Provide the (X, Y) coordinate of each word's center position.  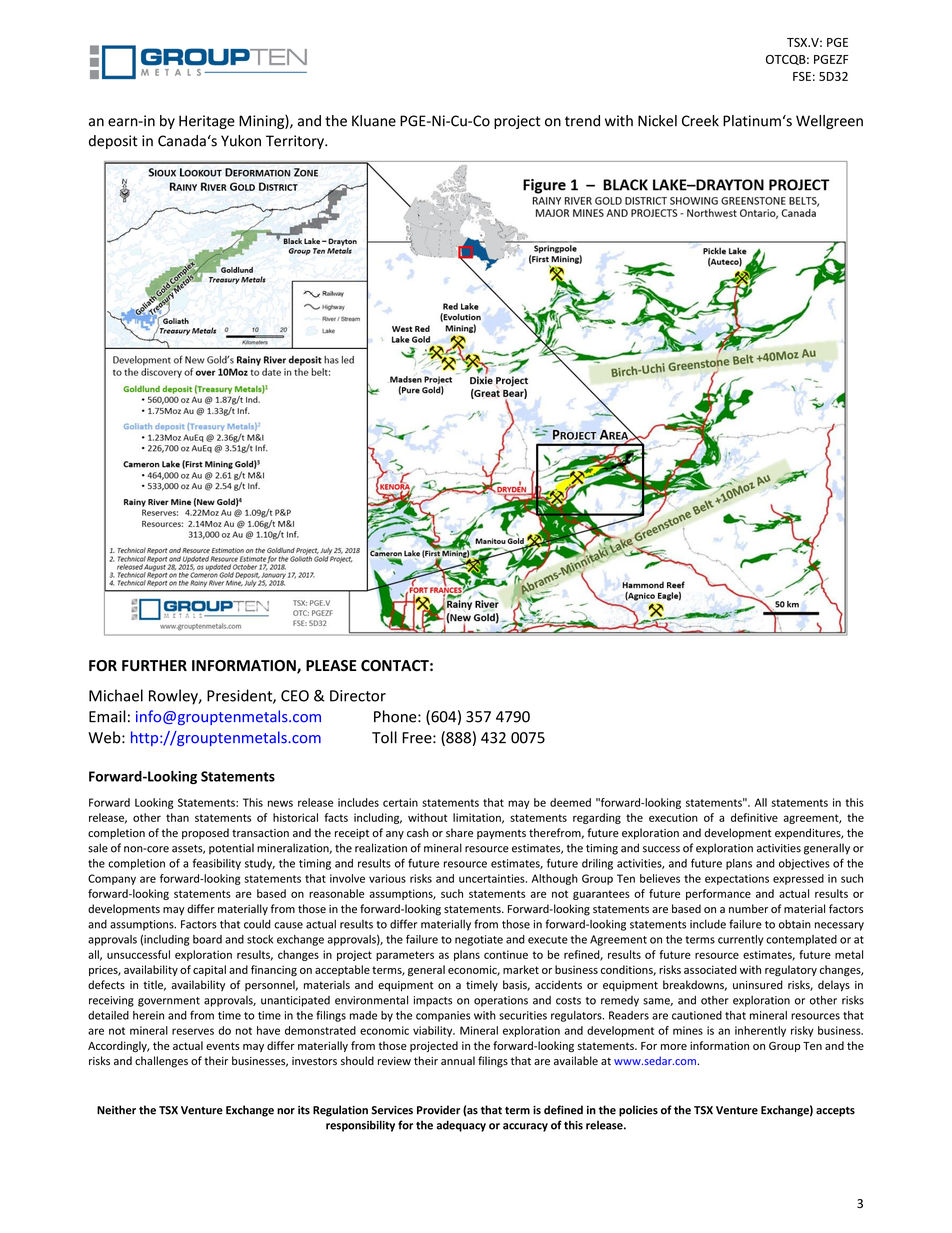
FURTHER (154, 666)
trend (582, 121)
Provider (438, 1110)
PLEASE (331, 665)
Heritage (207, 122)
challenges (161, 1062)
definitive (754, 817)
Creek (700, 121)
